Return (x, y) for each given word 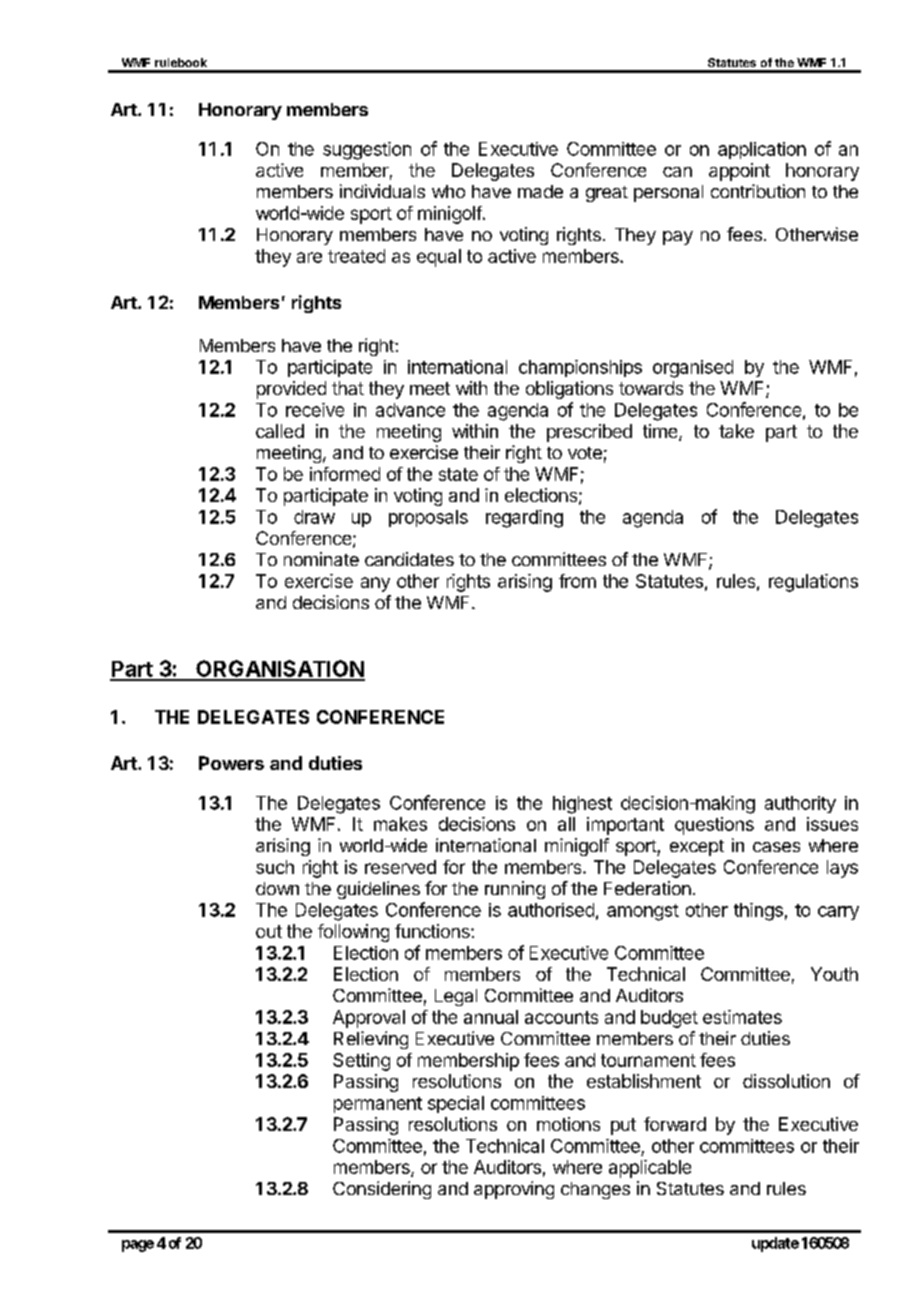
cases (776, 847)
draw (314, 517)
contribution (758, 191)
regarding (524, 519)
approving (514, 1190)
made (540, 191)
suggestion (367, 151)
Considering (382, 1190)
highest (582, 805)
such (275, 867)
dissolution (786, 1081)
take (736, 431)
